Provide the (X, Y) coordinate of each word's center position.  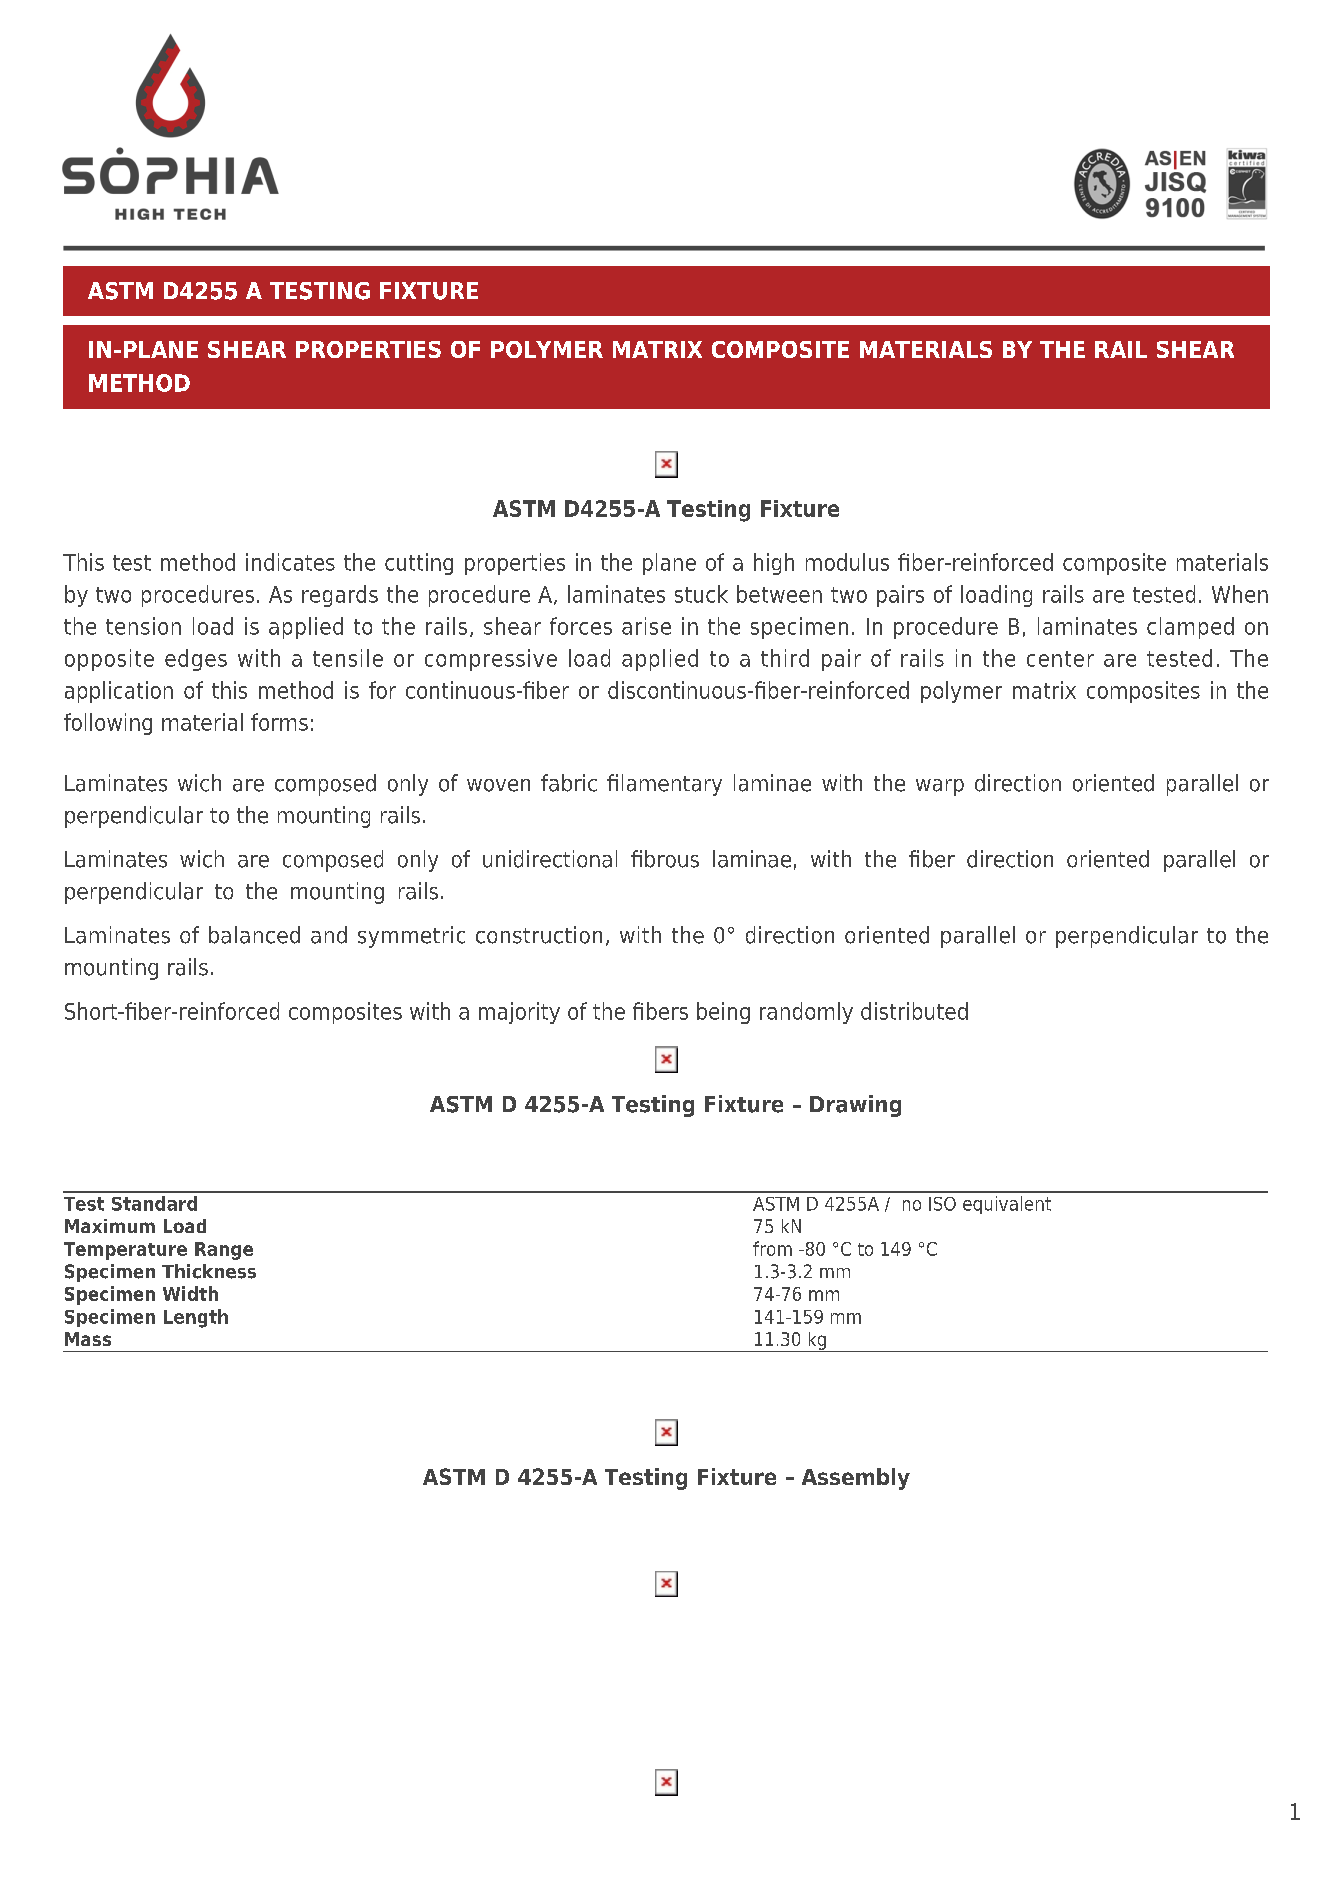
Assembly (856, 1479)
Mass (88, 1339)
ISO (942, 1204)
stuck (701, 594)
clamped (1190, 628)
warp (940, 787)
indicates (290, 562)
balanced (254, 935)
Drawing (855, 1106)
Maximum (110, 1226)
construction (539, 935)
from (772, 1248)
